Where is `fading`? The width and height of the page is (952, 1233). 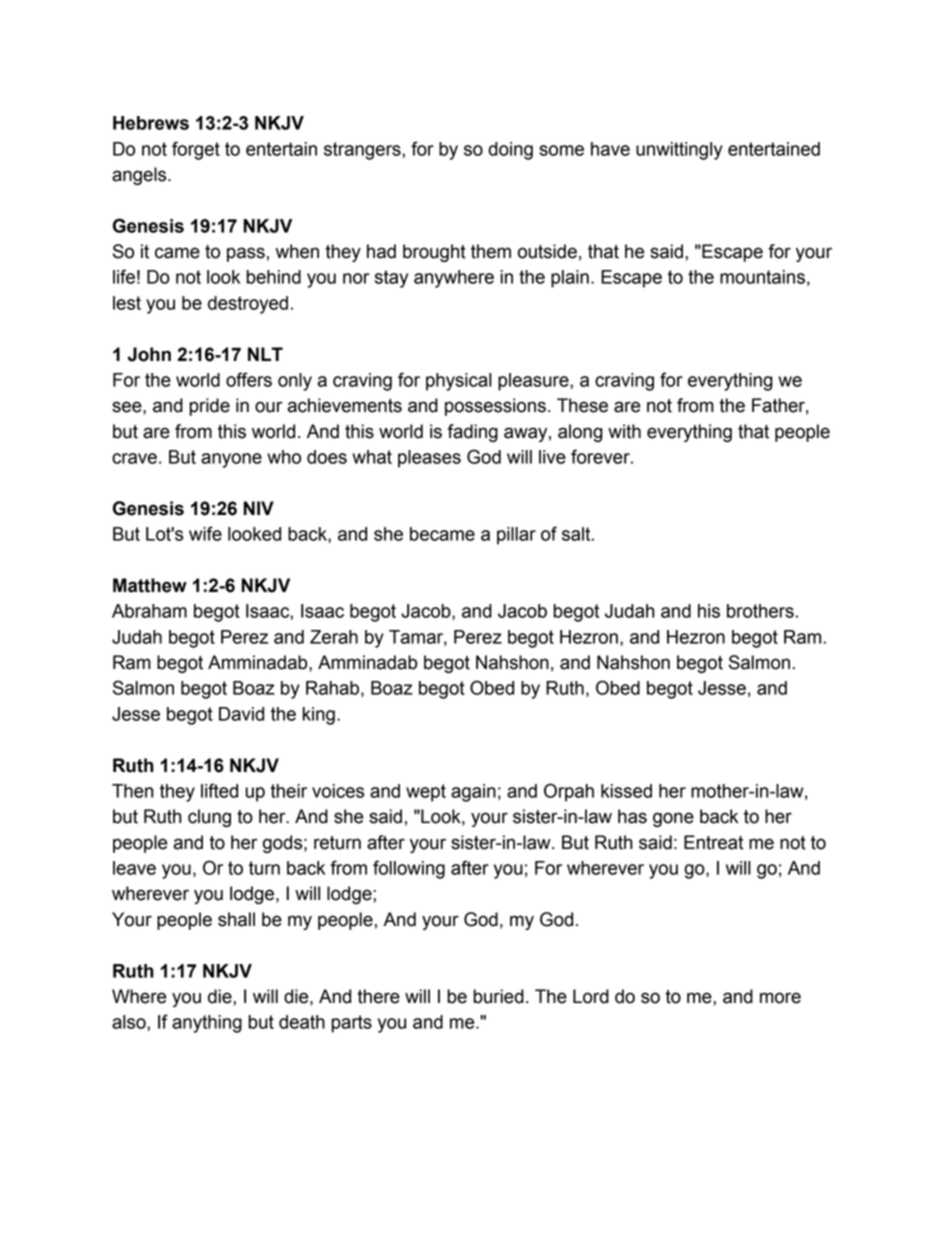 fading is located at coordinates (472, 433).
